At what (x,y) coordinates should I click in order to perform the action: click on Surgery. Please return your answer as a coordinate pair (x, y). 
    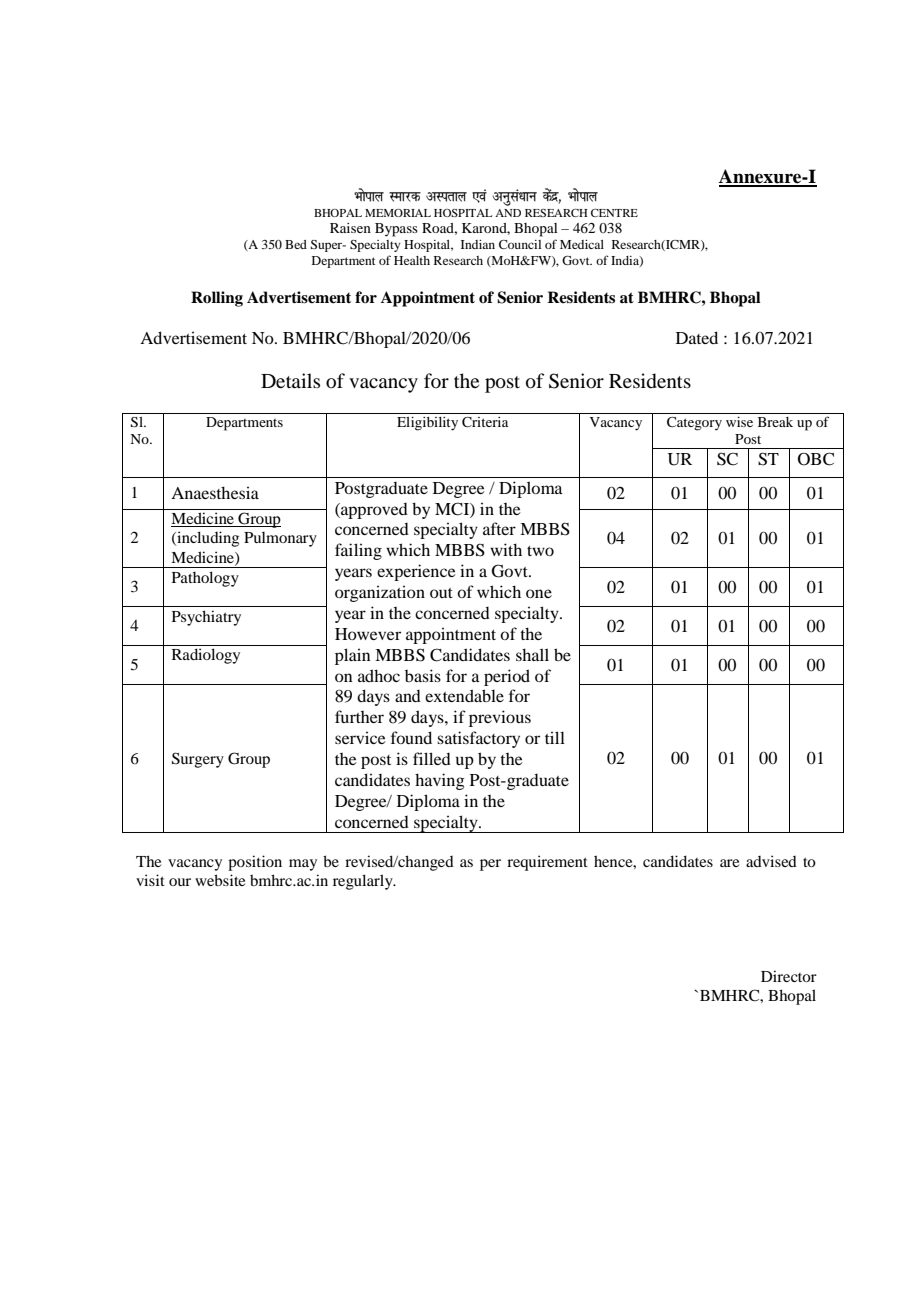
    Looking at the image, I should click on (198, 760).
